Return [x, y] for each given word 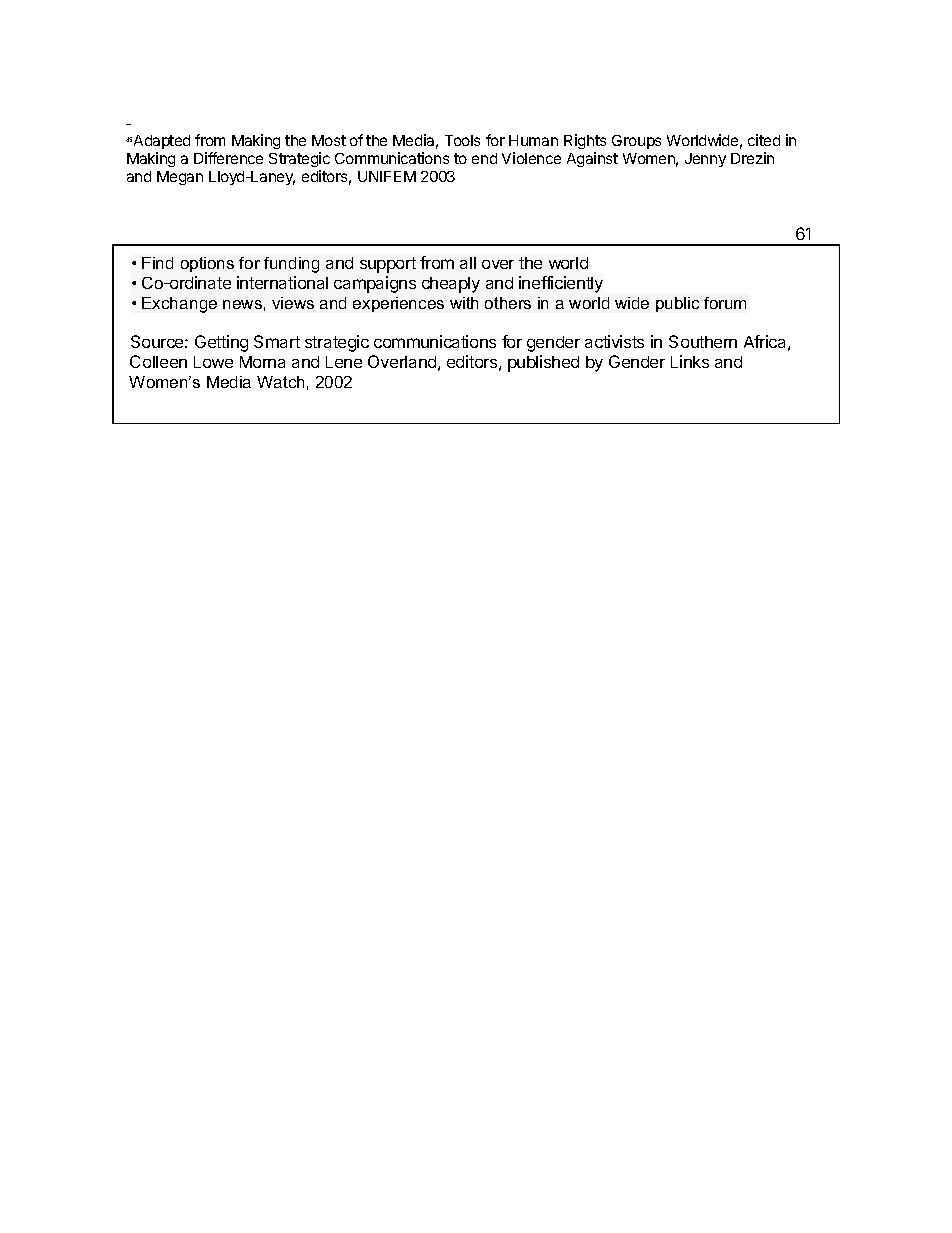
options [207, 264]
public [677, 304]
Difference [228, 158]
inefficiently [561, 284]
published [543, 363]
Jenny [705, 160]
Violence [531, 158]
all [468, 263]
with [464, 303]
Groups [636, 142]
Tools [462, 140]
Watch [280, 382]
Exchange [179, 305]
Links [690, 361]
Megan [180, 178]
